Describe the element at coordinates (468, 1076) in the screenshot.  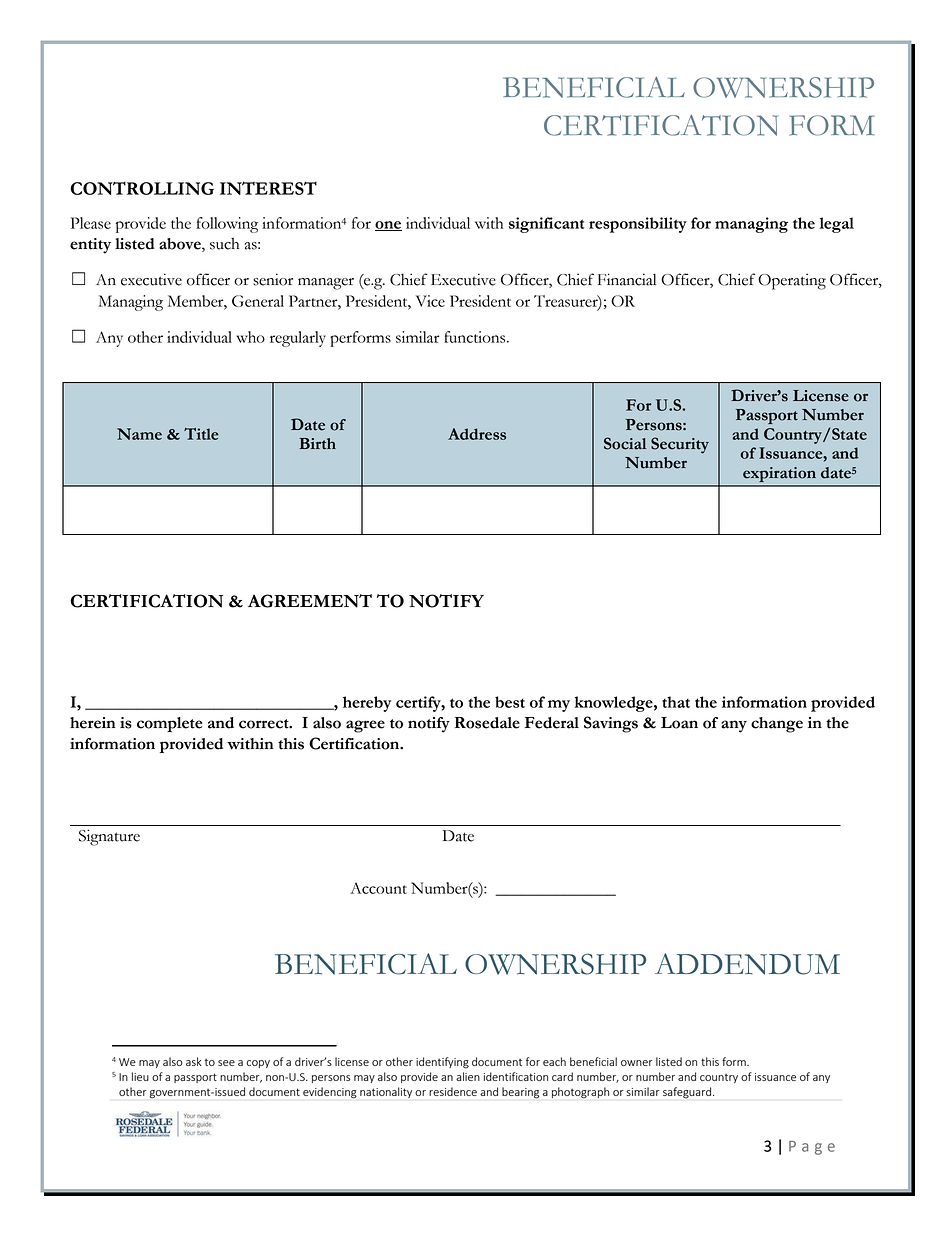
I see `alien` at that location.
